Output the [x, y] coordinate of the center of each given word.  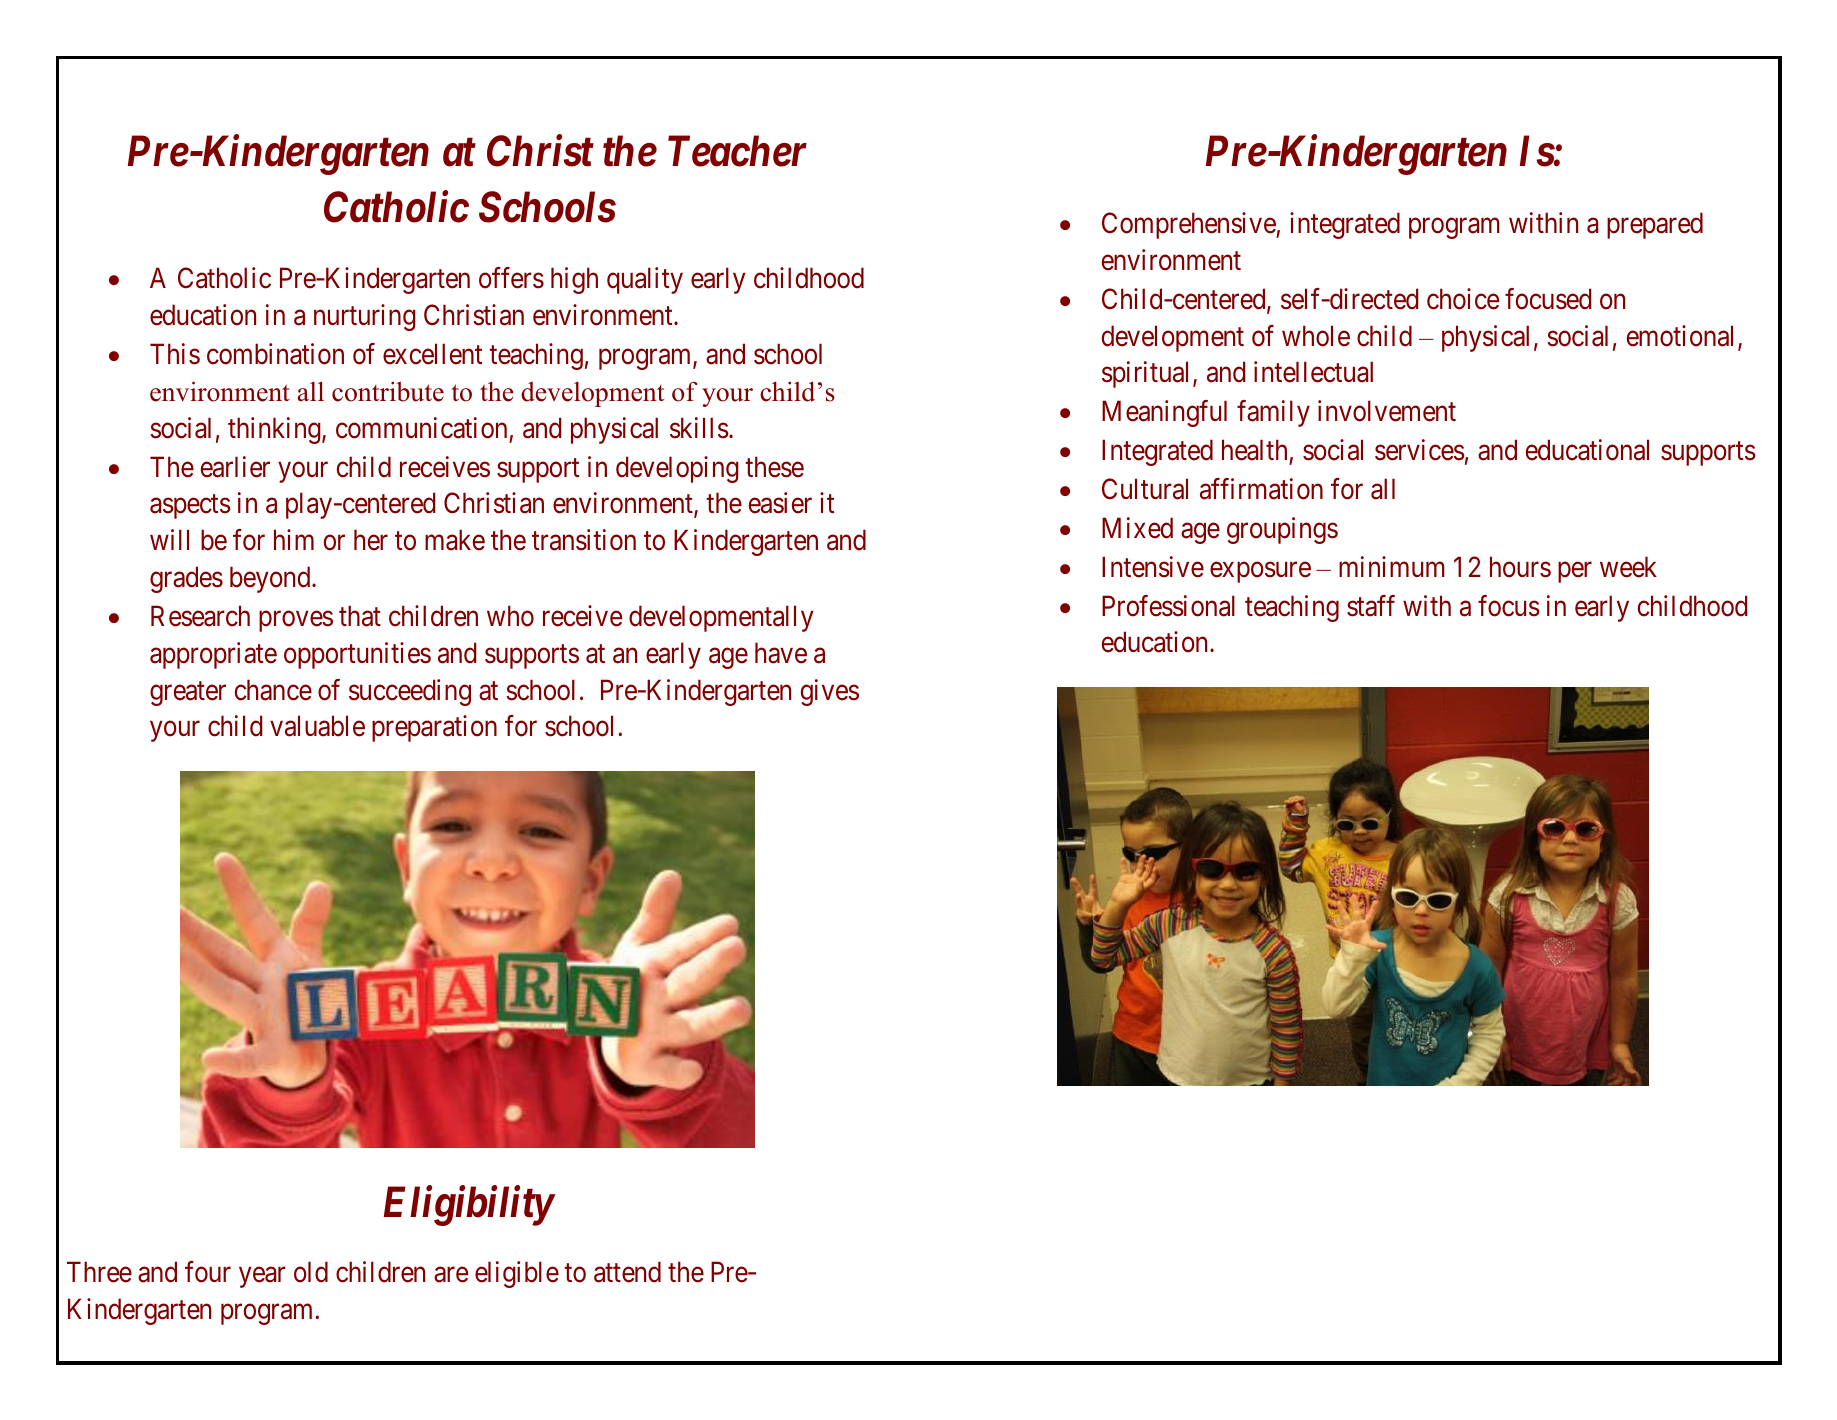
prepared [1655, 225]
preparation [434, 728]
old [311, 1272]
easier [780, 503]
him [294, 539]
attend [627, 1272]
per [1575, 572]
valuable [317, 726]
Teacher [737, 151]
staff [1371, 606]
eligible [517, 1274]
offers [511, 278]
